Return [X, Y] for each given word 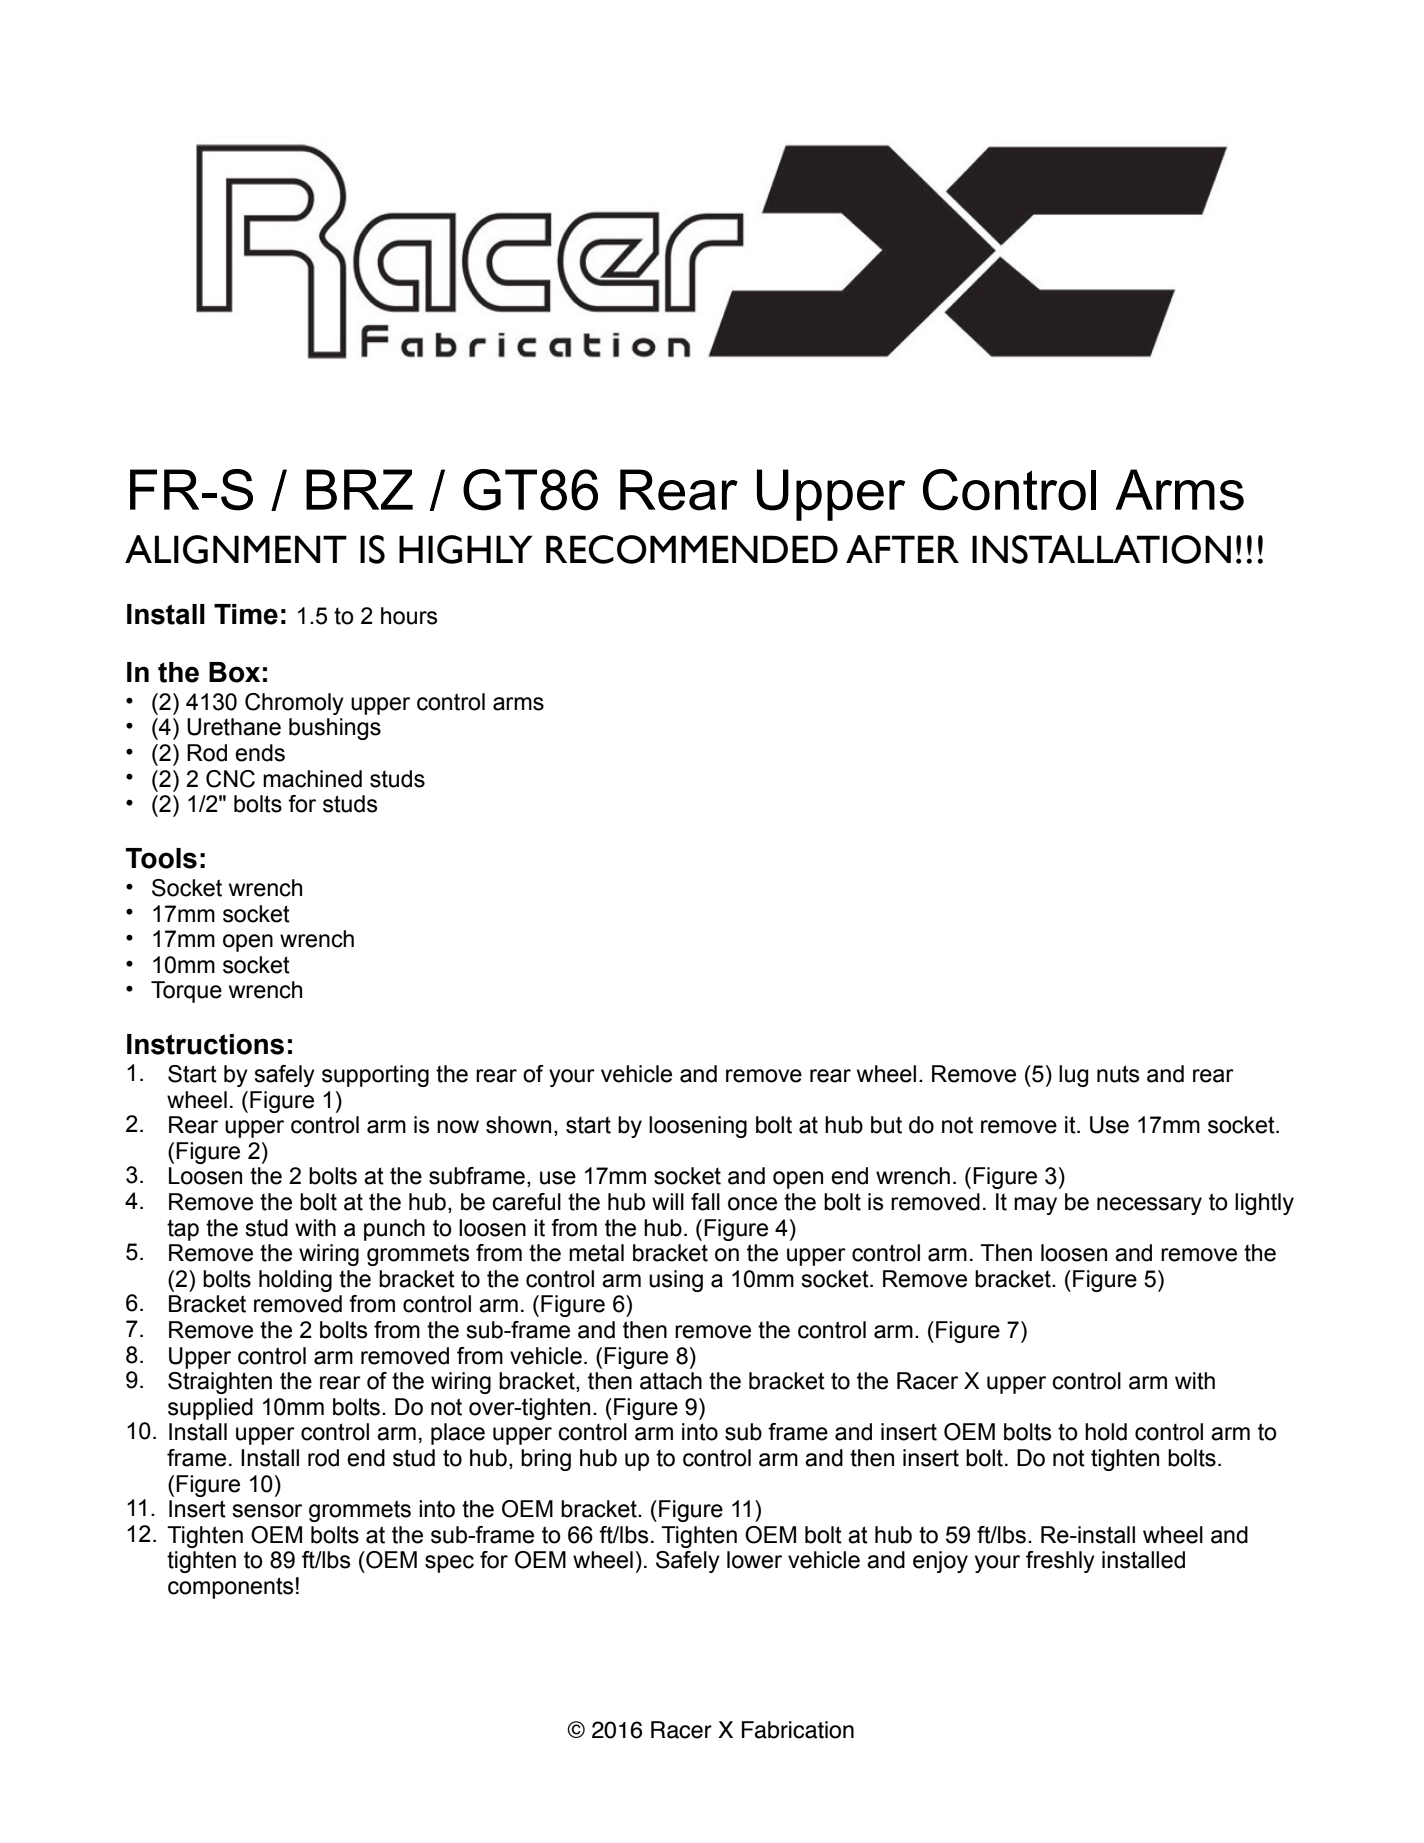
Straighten [220, 1383]
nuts [1118, 1074]
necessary [1149, 1206]
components [230, 1588]
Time [246, 614]
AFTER [902, 549]
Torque [186, 992]
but [886, 1125]
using [676, 1281]
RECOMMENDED [692, 549]
